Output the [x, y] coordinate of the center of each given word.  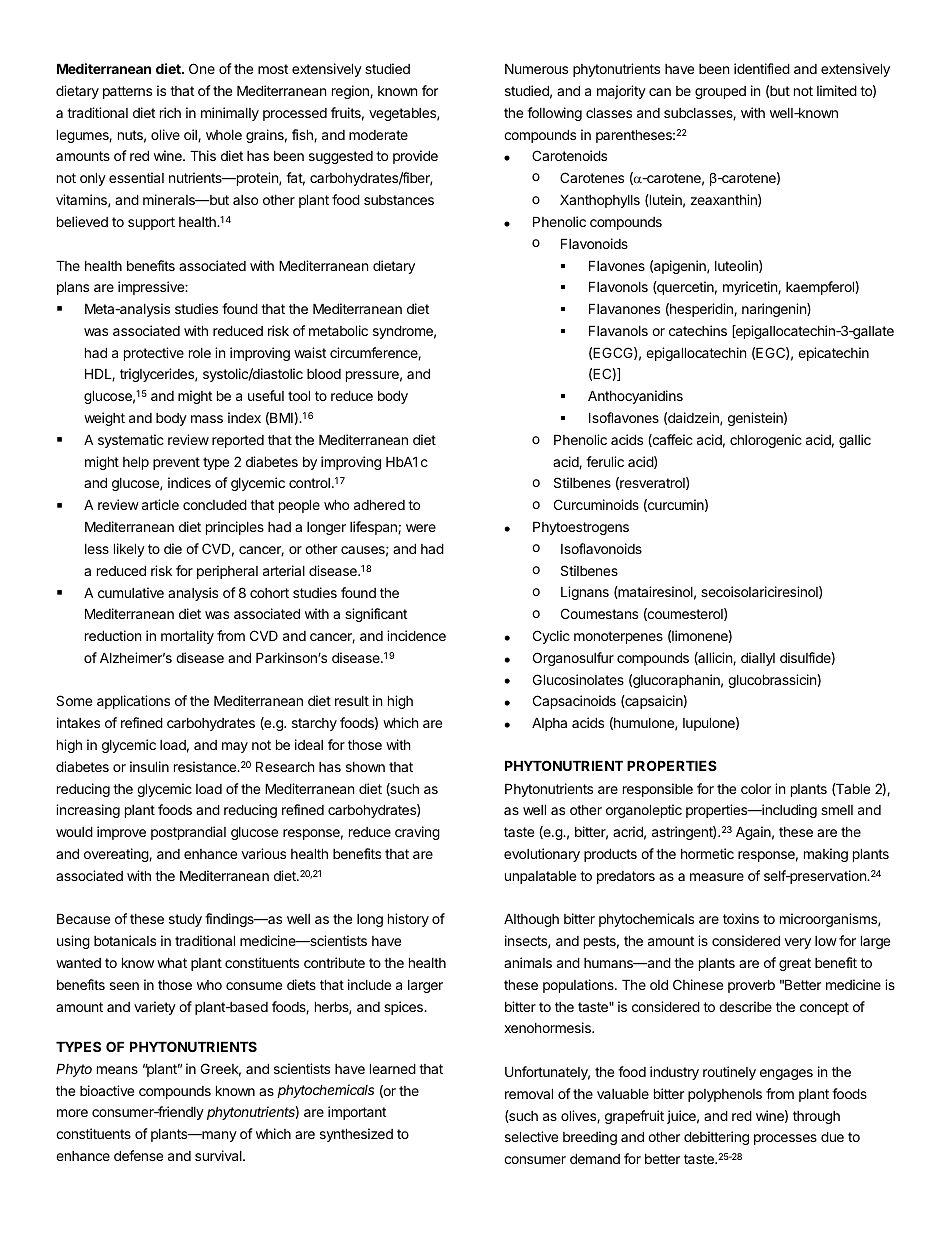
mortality [187, 637]
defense [138, 1155]
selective [531, 1136]
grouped [720, 92]
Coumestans [599, 613]
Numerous [536, 68]
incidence [416, 635]
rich [170, 112]
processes [785, 1139]
